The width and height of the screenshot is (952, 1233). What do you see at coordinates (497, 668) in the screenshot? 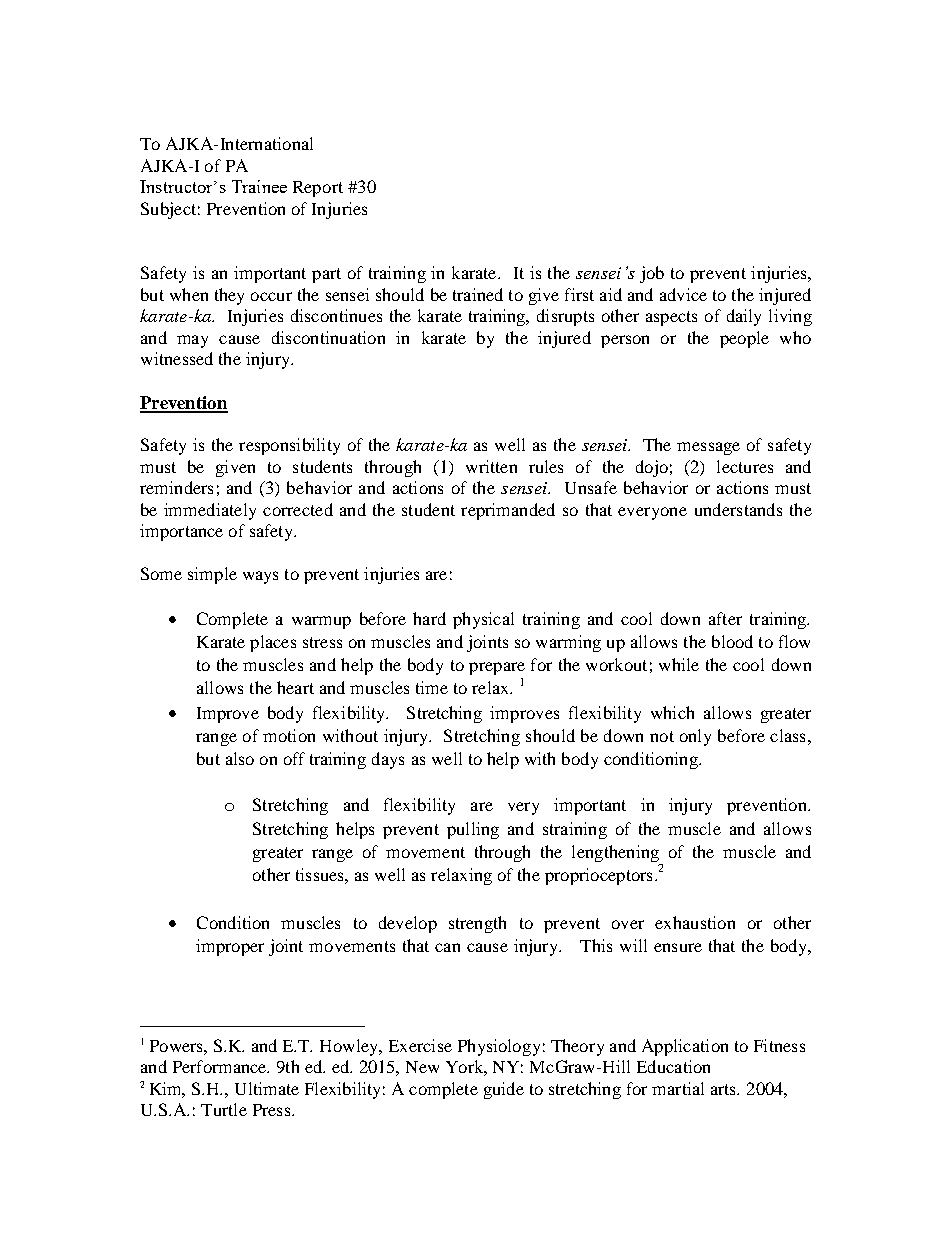
I see `prepare` at bounding box center [497, 668].
